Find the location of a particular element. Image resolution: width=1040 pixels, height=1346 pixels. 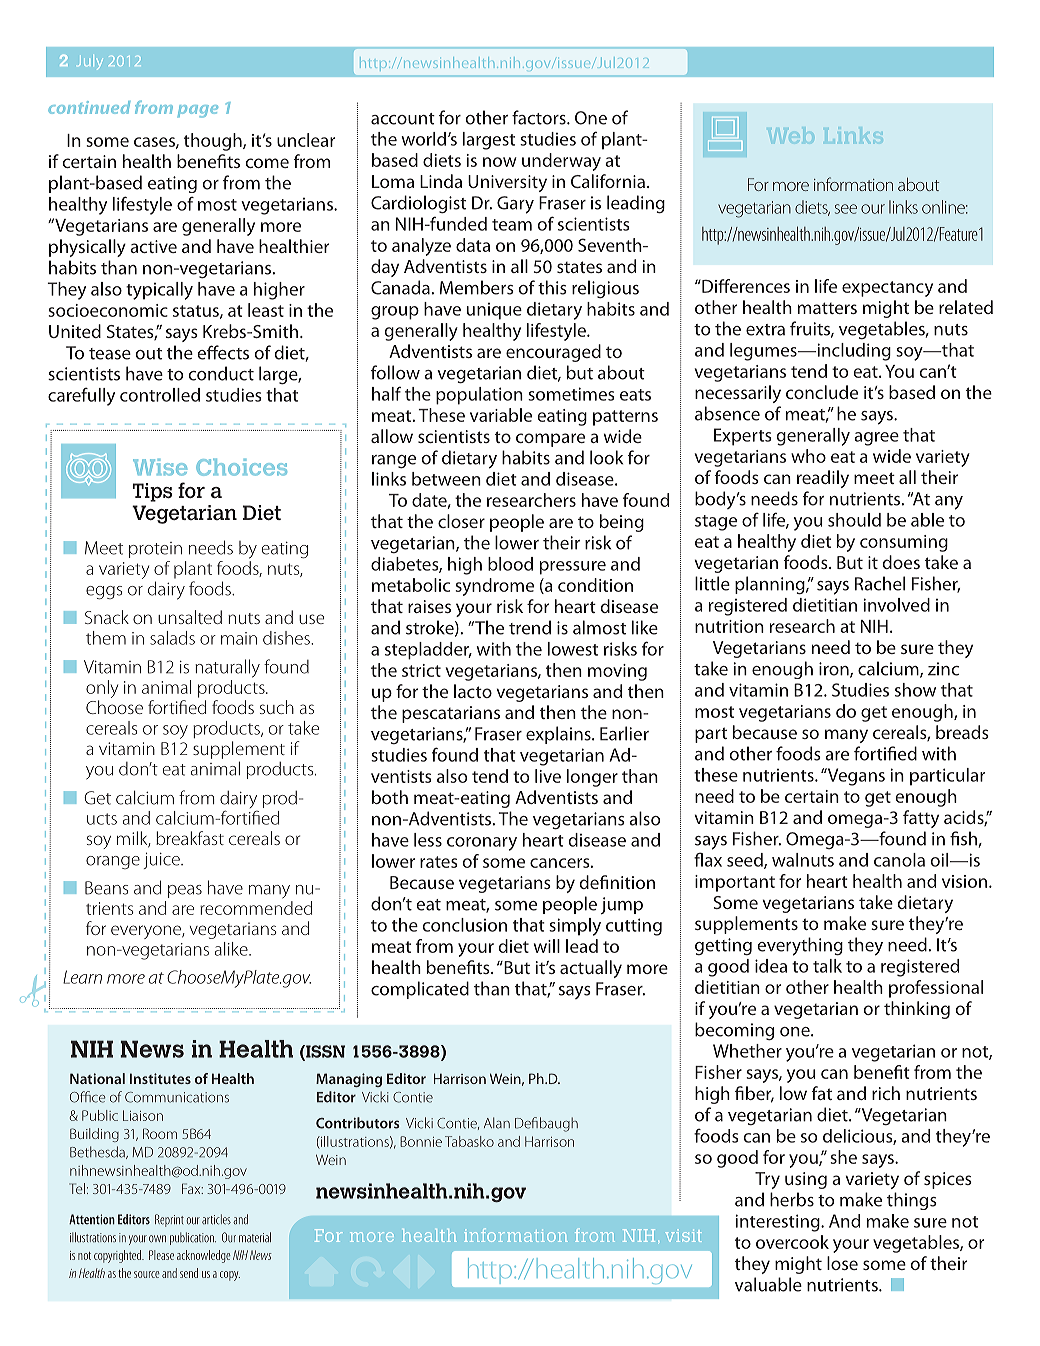

show is located at coordinates (915, 690).
